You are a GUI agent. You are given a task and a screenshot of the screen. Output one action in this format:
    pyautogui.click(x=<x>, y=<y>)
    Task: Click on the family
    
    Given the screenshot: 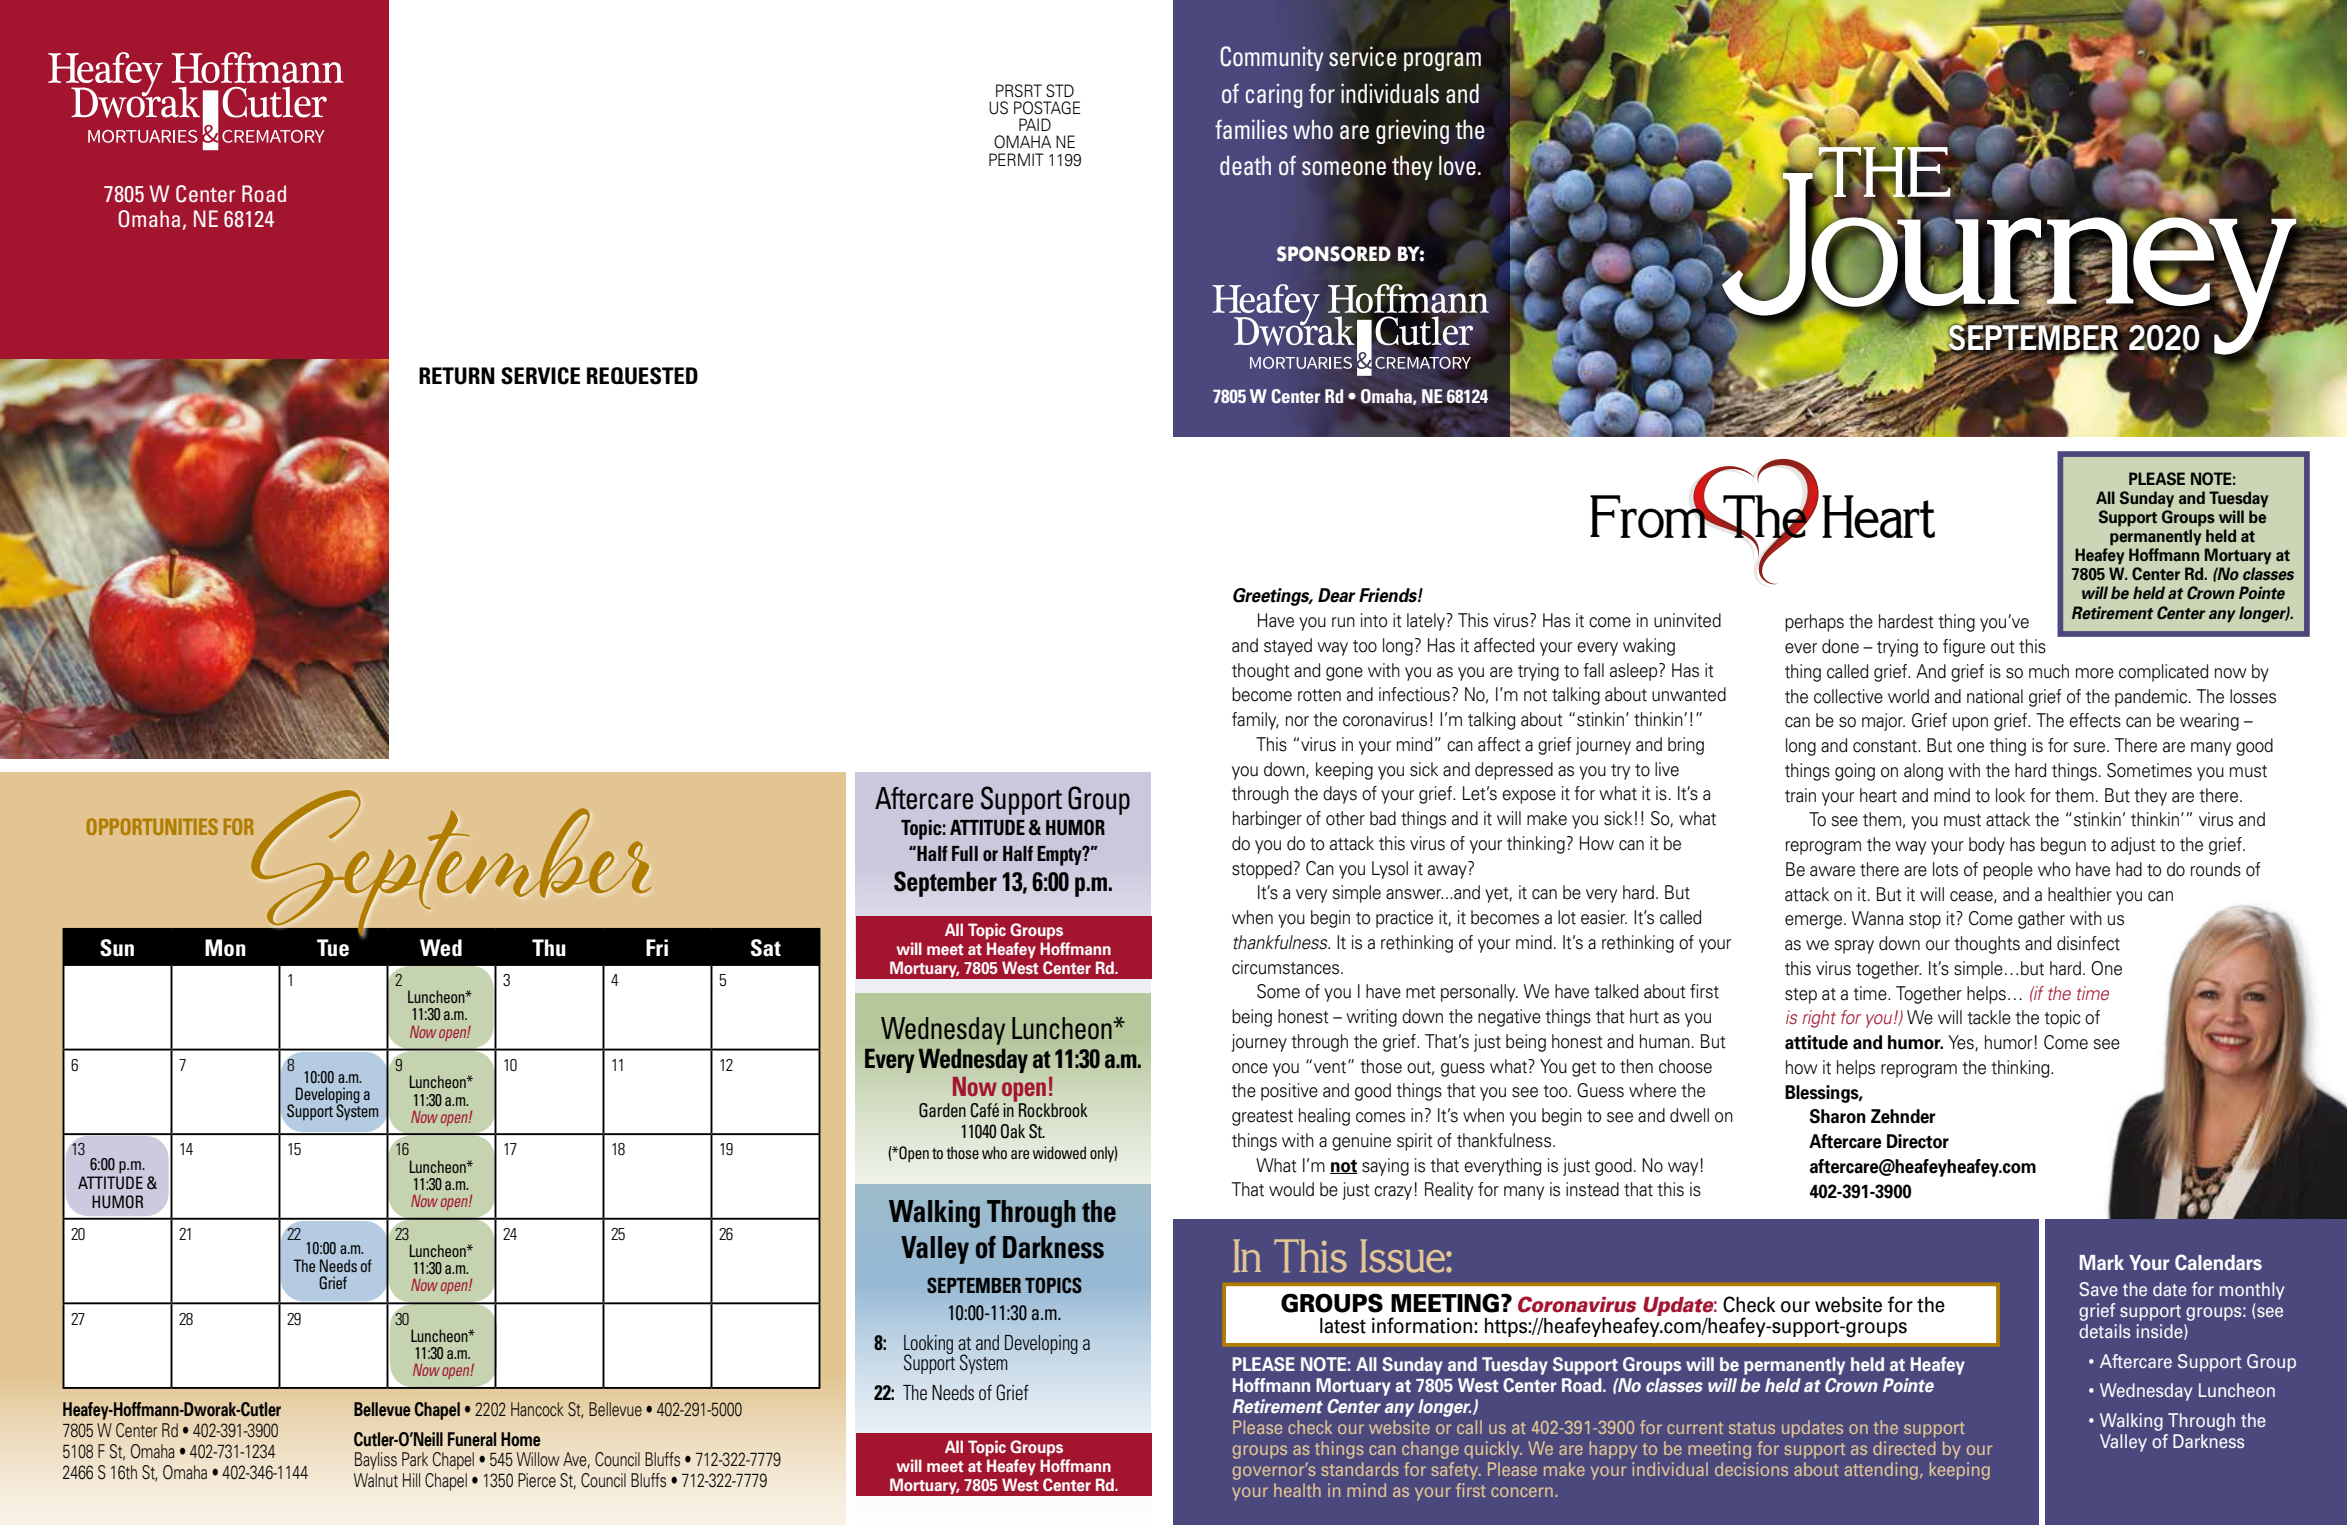 What is the action you would take?
    pyautogui.click(x=1255, y=721)
